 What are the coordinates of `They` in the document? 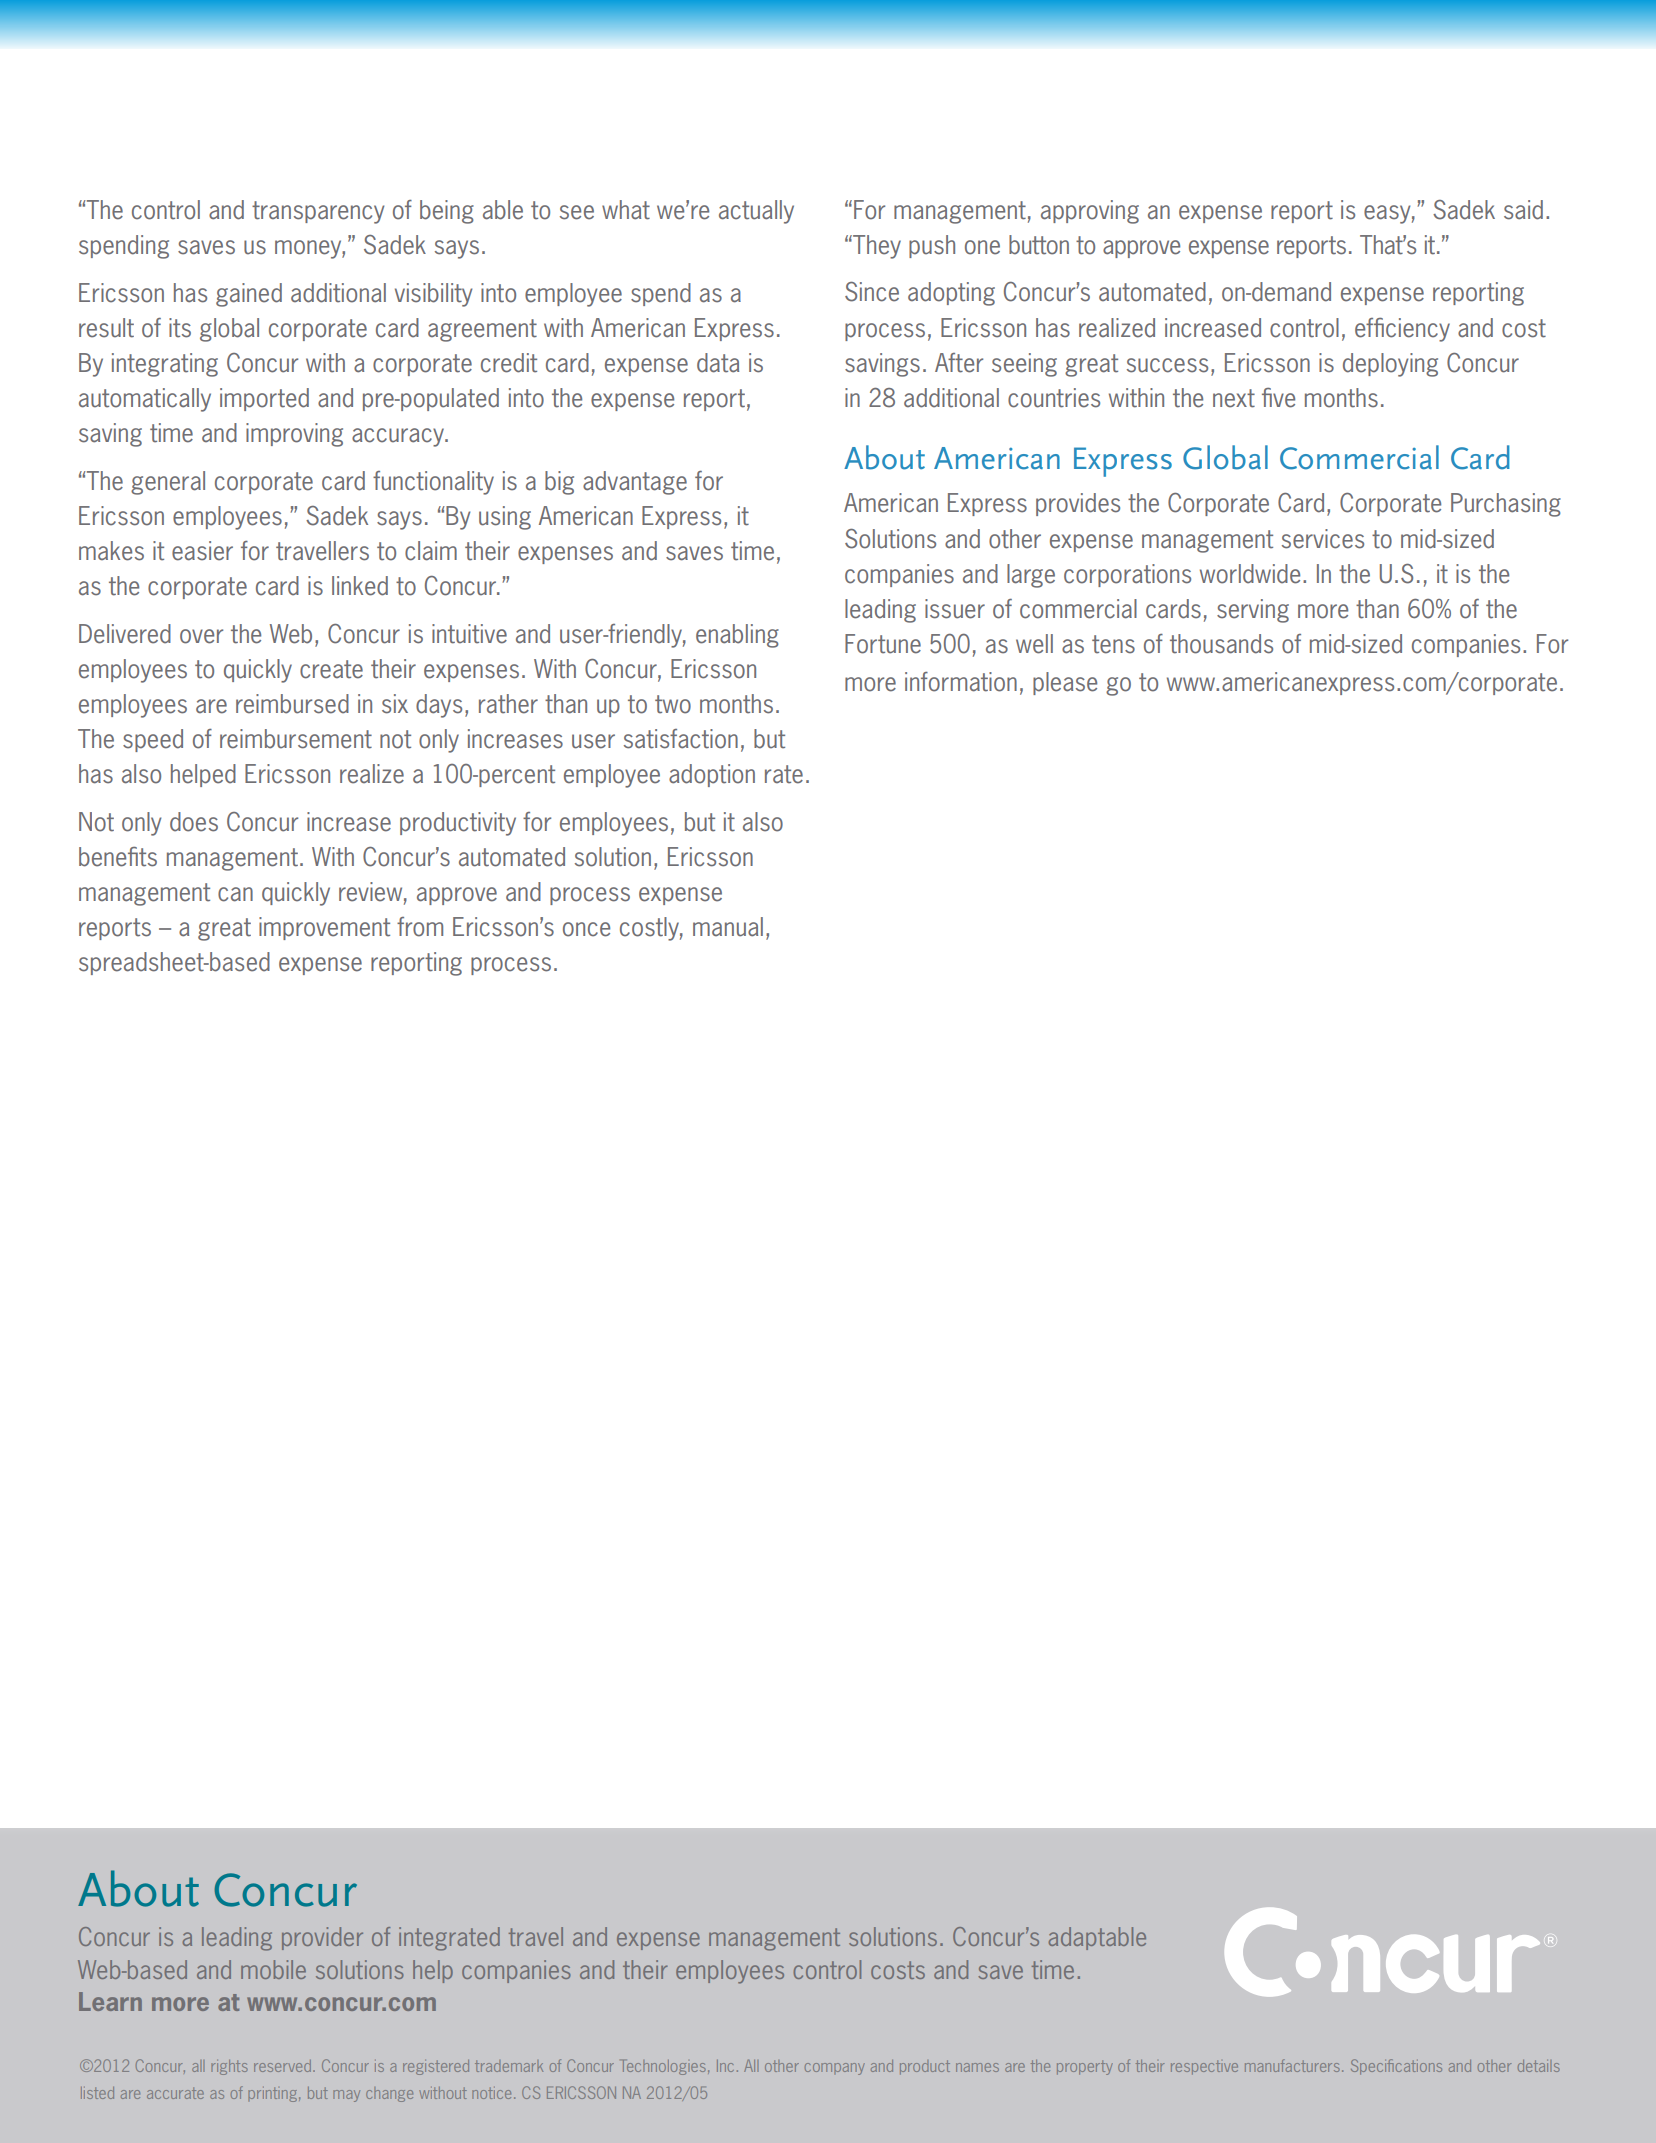 It's located at (876, 247).
